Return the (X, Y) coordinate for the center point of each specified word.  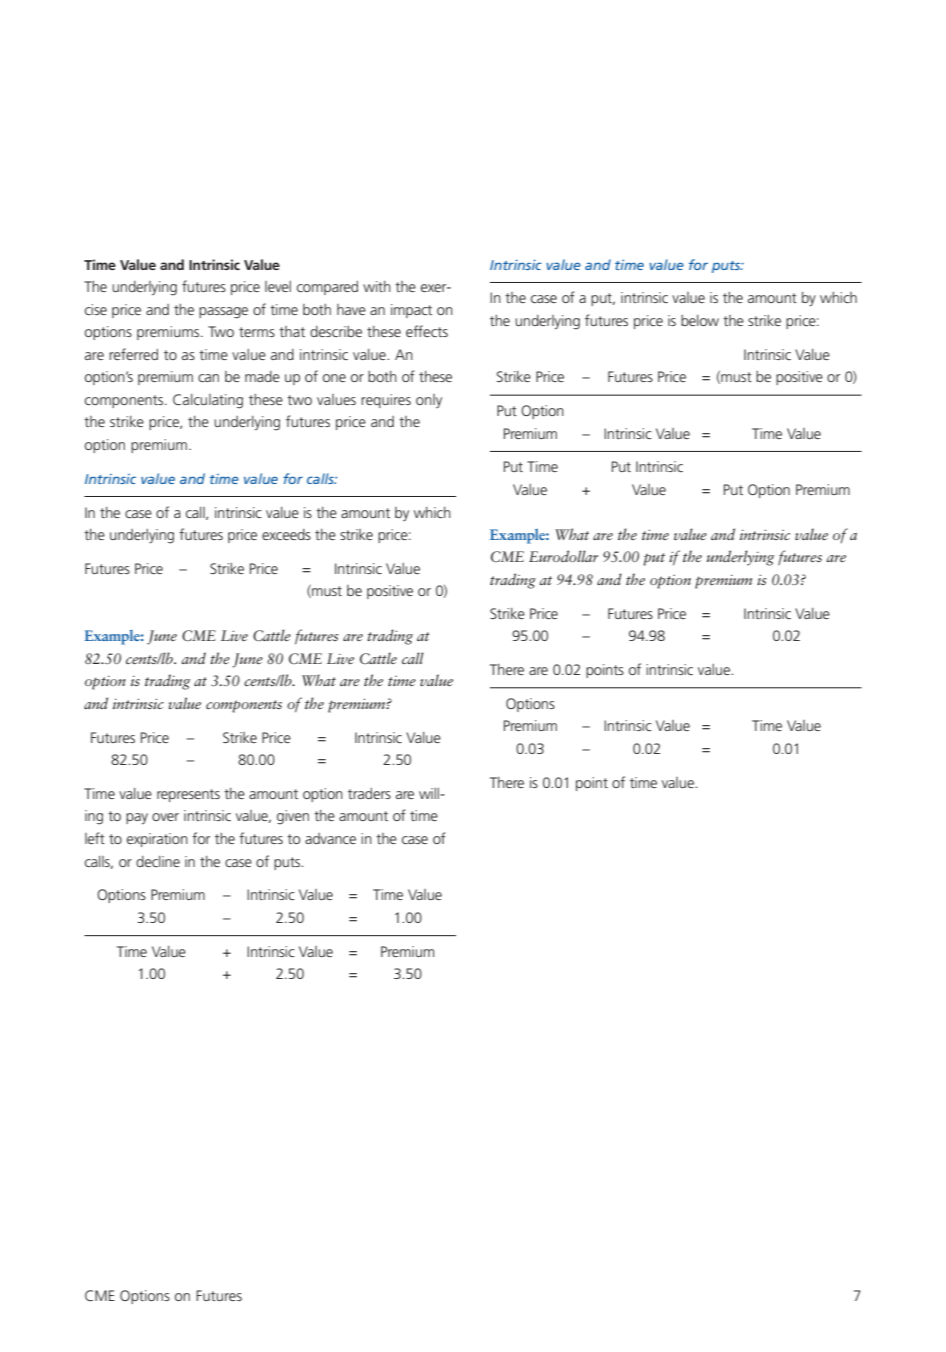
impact (411, 311)
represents (188, 795)
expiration (157, 840)
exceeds (286, 534)
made (262, 376)
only (429, 401)
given (293, 817)
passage (223, 313)
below (700, 320)
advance (330, 838)
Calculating (208, 401)
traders (369, 793)
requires (386, 401)
